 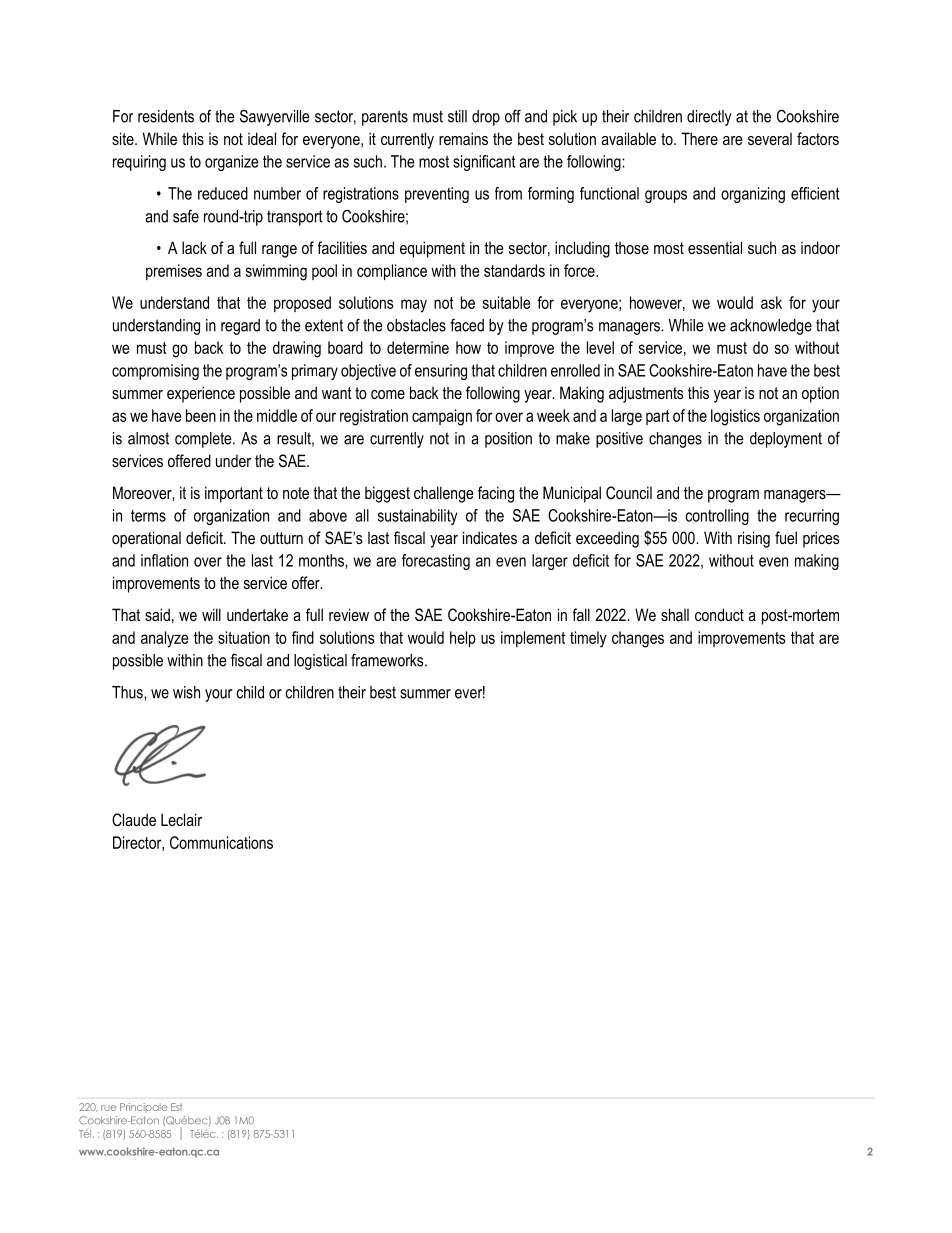 I want to click on remains, so click(x=463, y=138).
